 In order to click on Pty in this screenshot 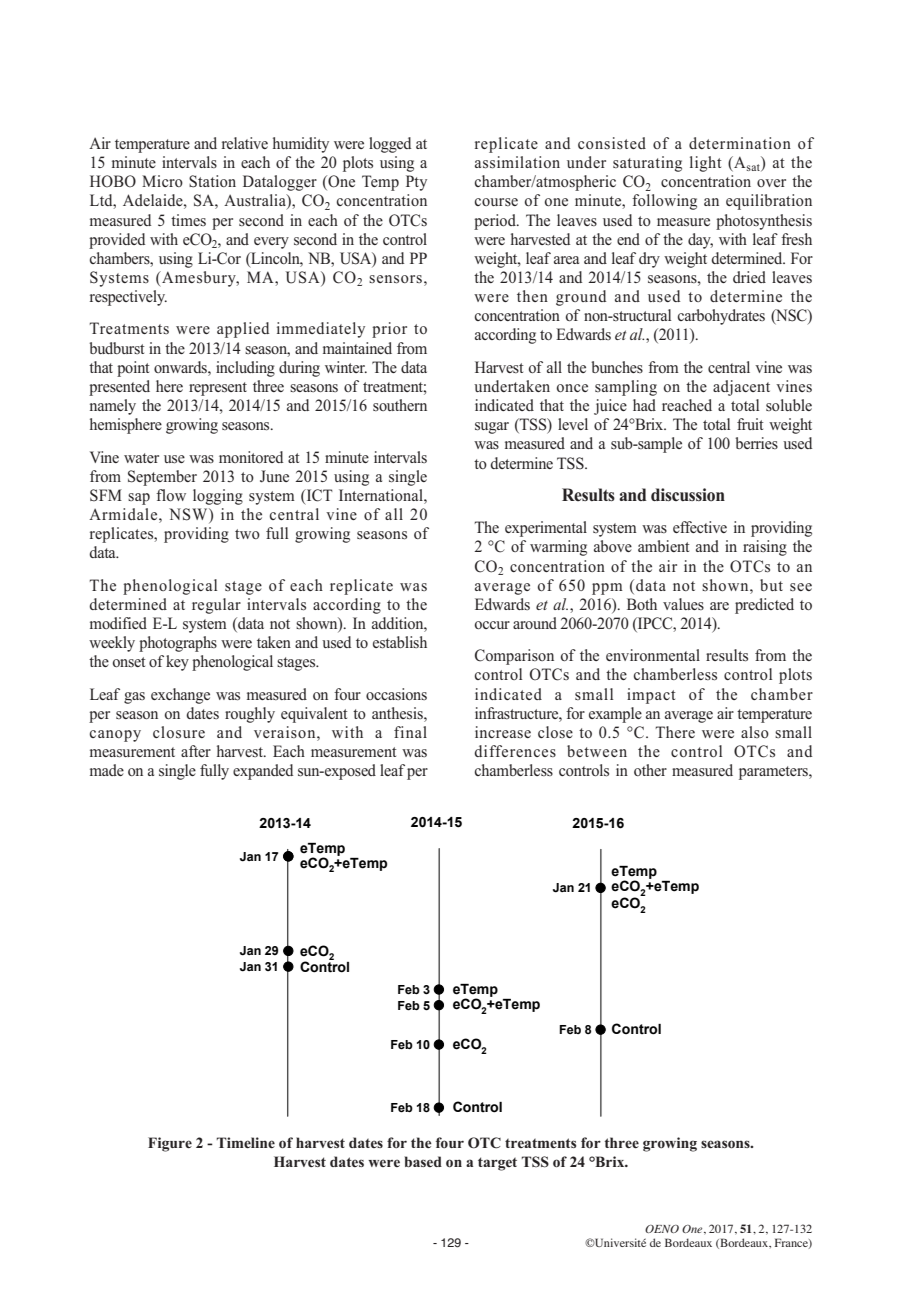, I will do `click(416, 183)`.
